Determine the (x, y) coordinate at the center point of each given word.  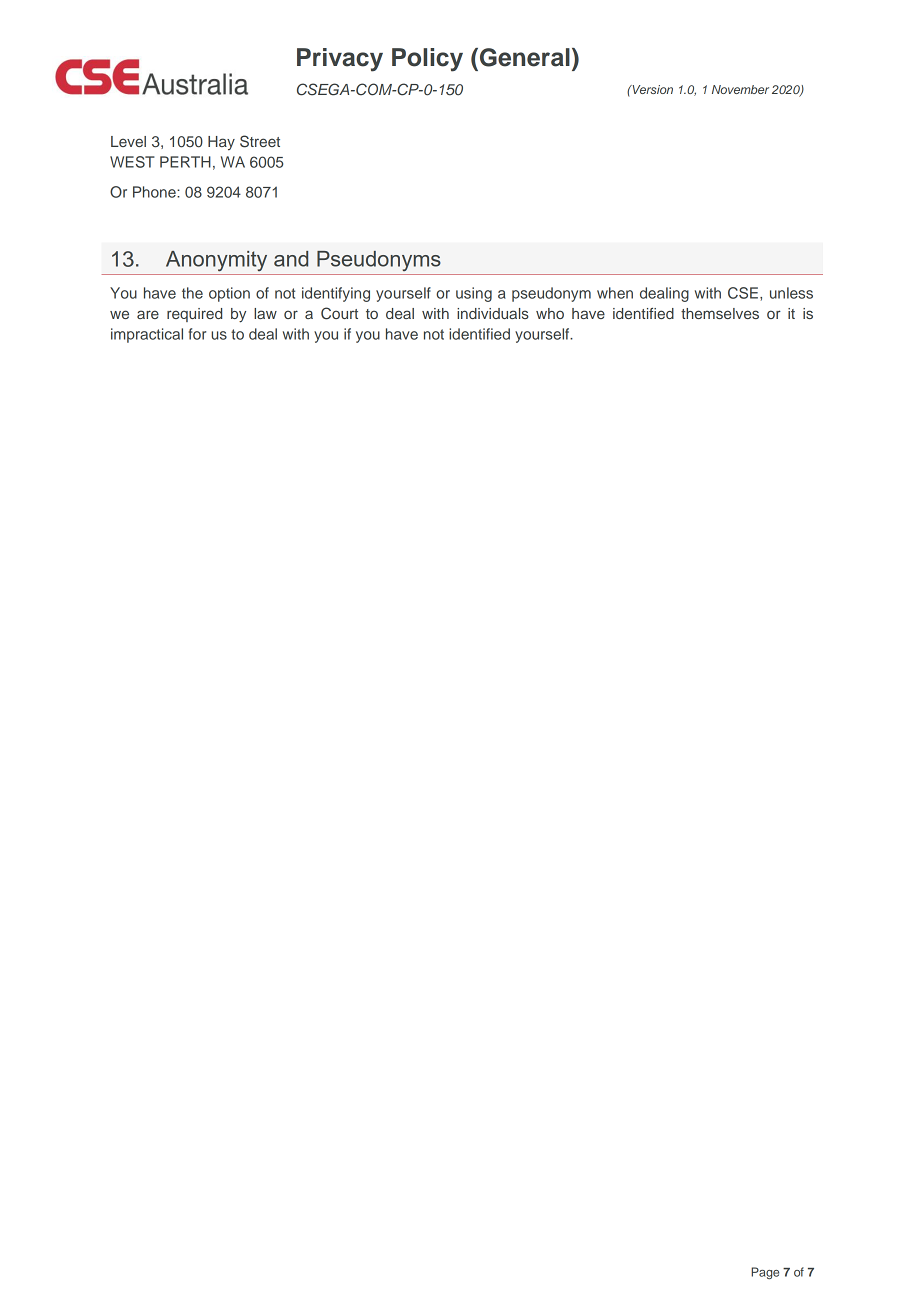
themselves (720, 313)
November (740, 89)
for (197, 334)
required (194, 315)
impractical (147, 335)
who (550, 313)
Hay (221, 143)
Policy (427, 60)
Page (765, 1273)
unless (791, 293)
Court (339, 313)
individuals (493, 313)
